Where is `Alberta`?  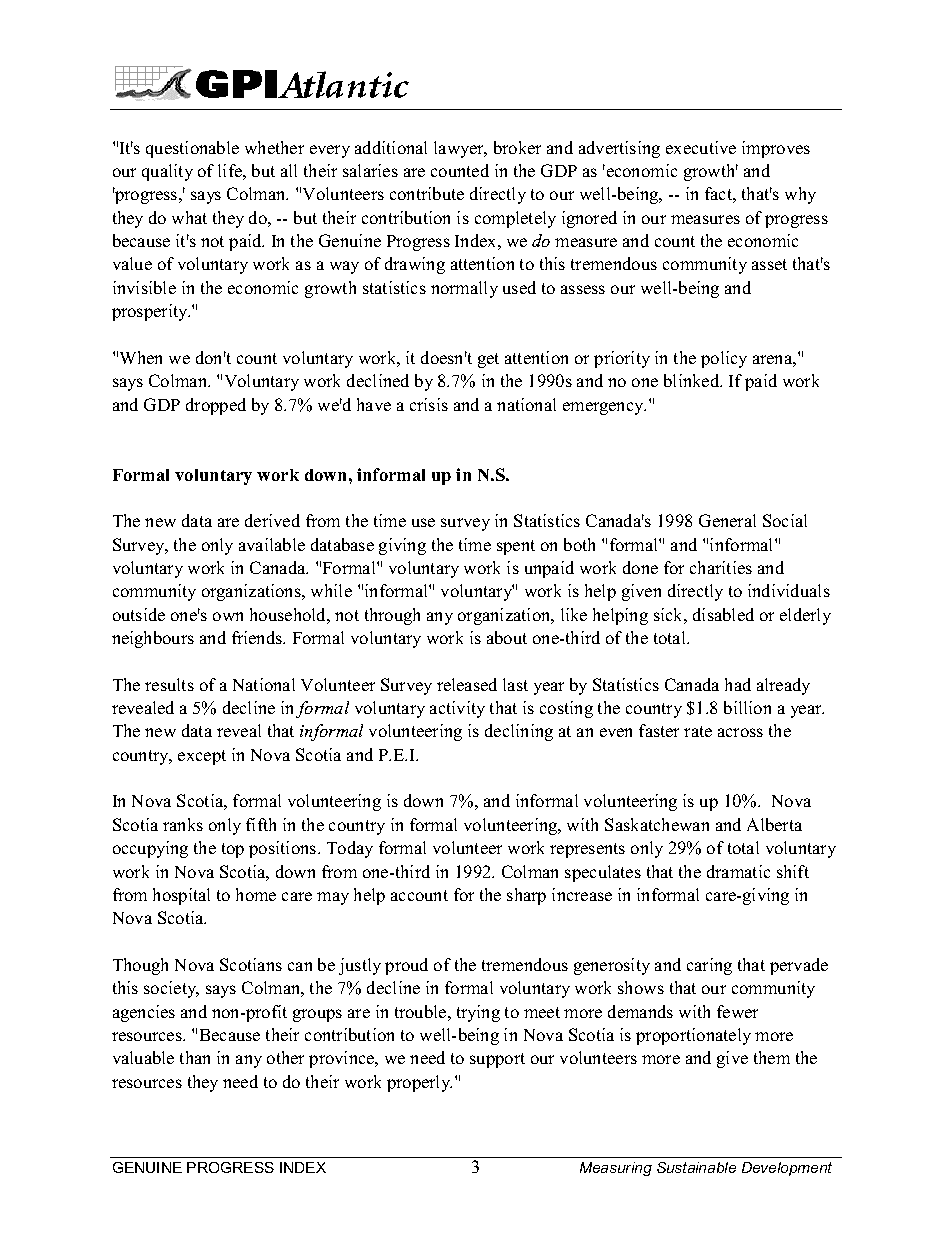
Alberta is located at coordinates (774, 824).
